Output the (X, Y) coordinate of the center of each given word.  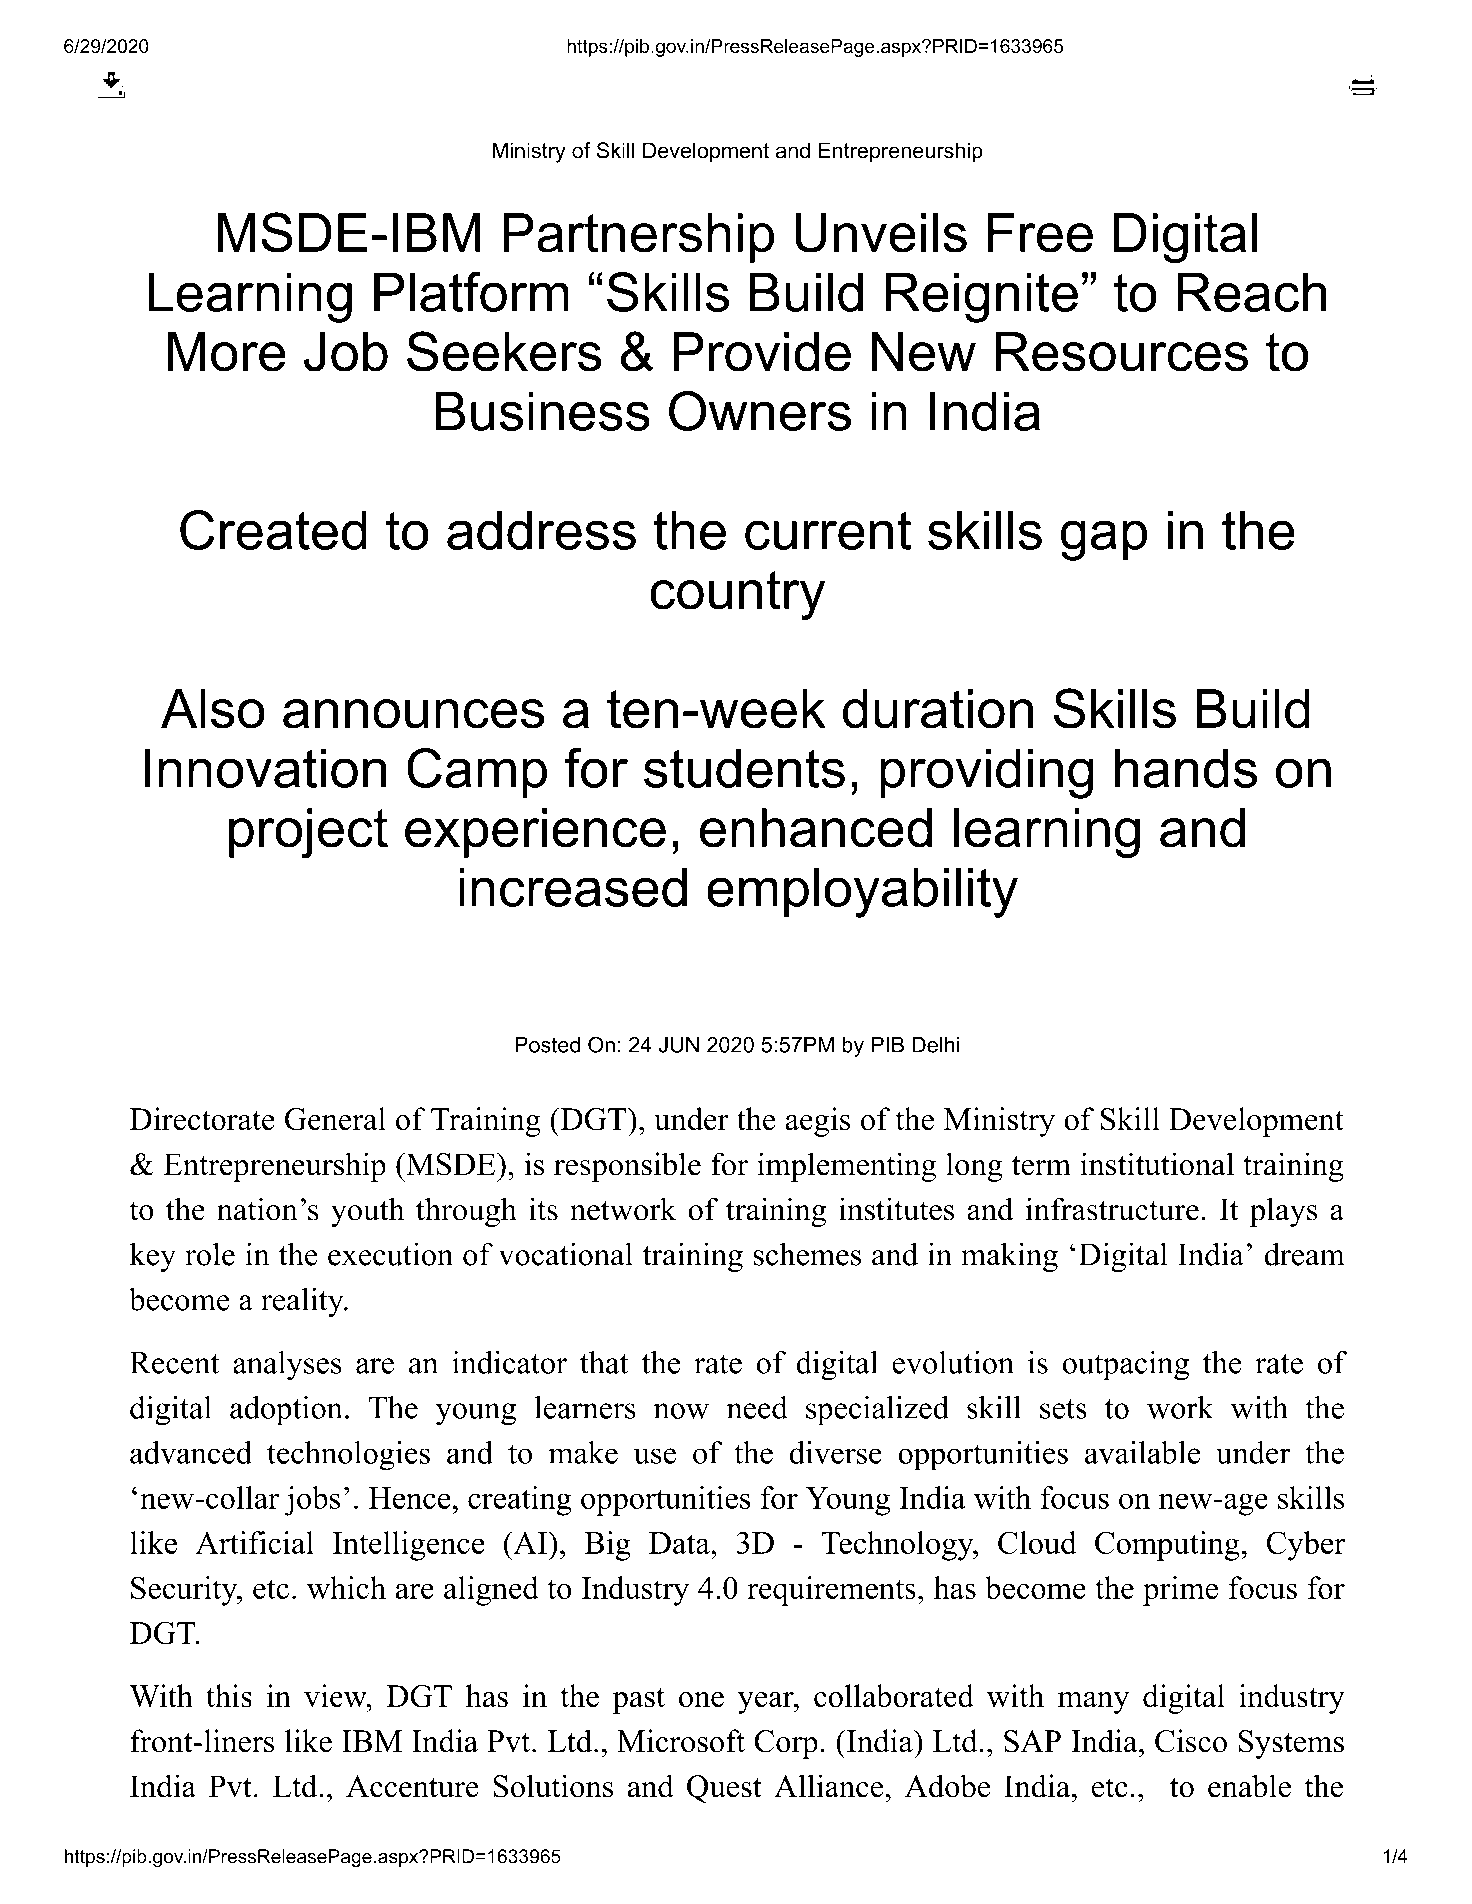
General (335, 1119)
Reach (1251, 292)
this (229, 1696)
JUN (679, 1045)
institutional (1157, 1164)
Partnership (638, 238)
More (227, 352)
